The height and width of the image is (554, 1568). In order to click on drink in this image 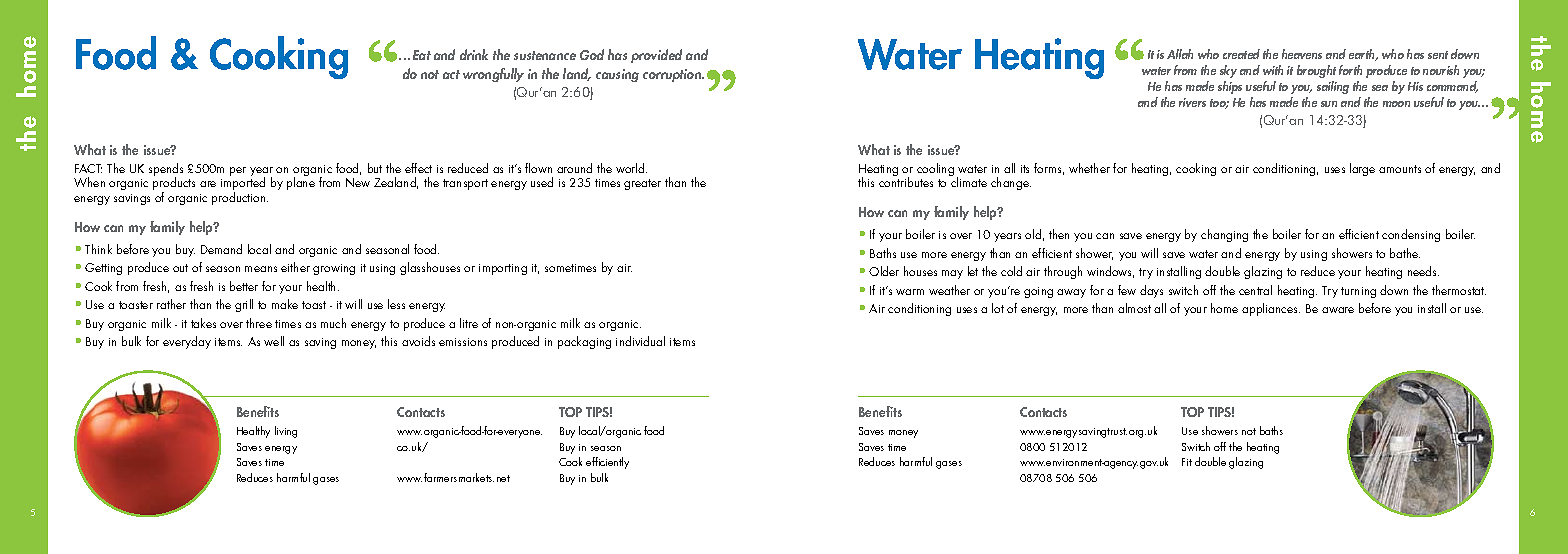, I will do `click(474, 54)`.
